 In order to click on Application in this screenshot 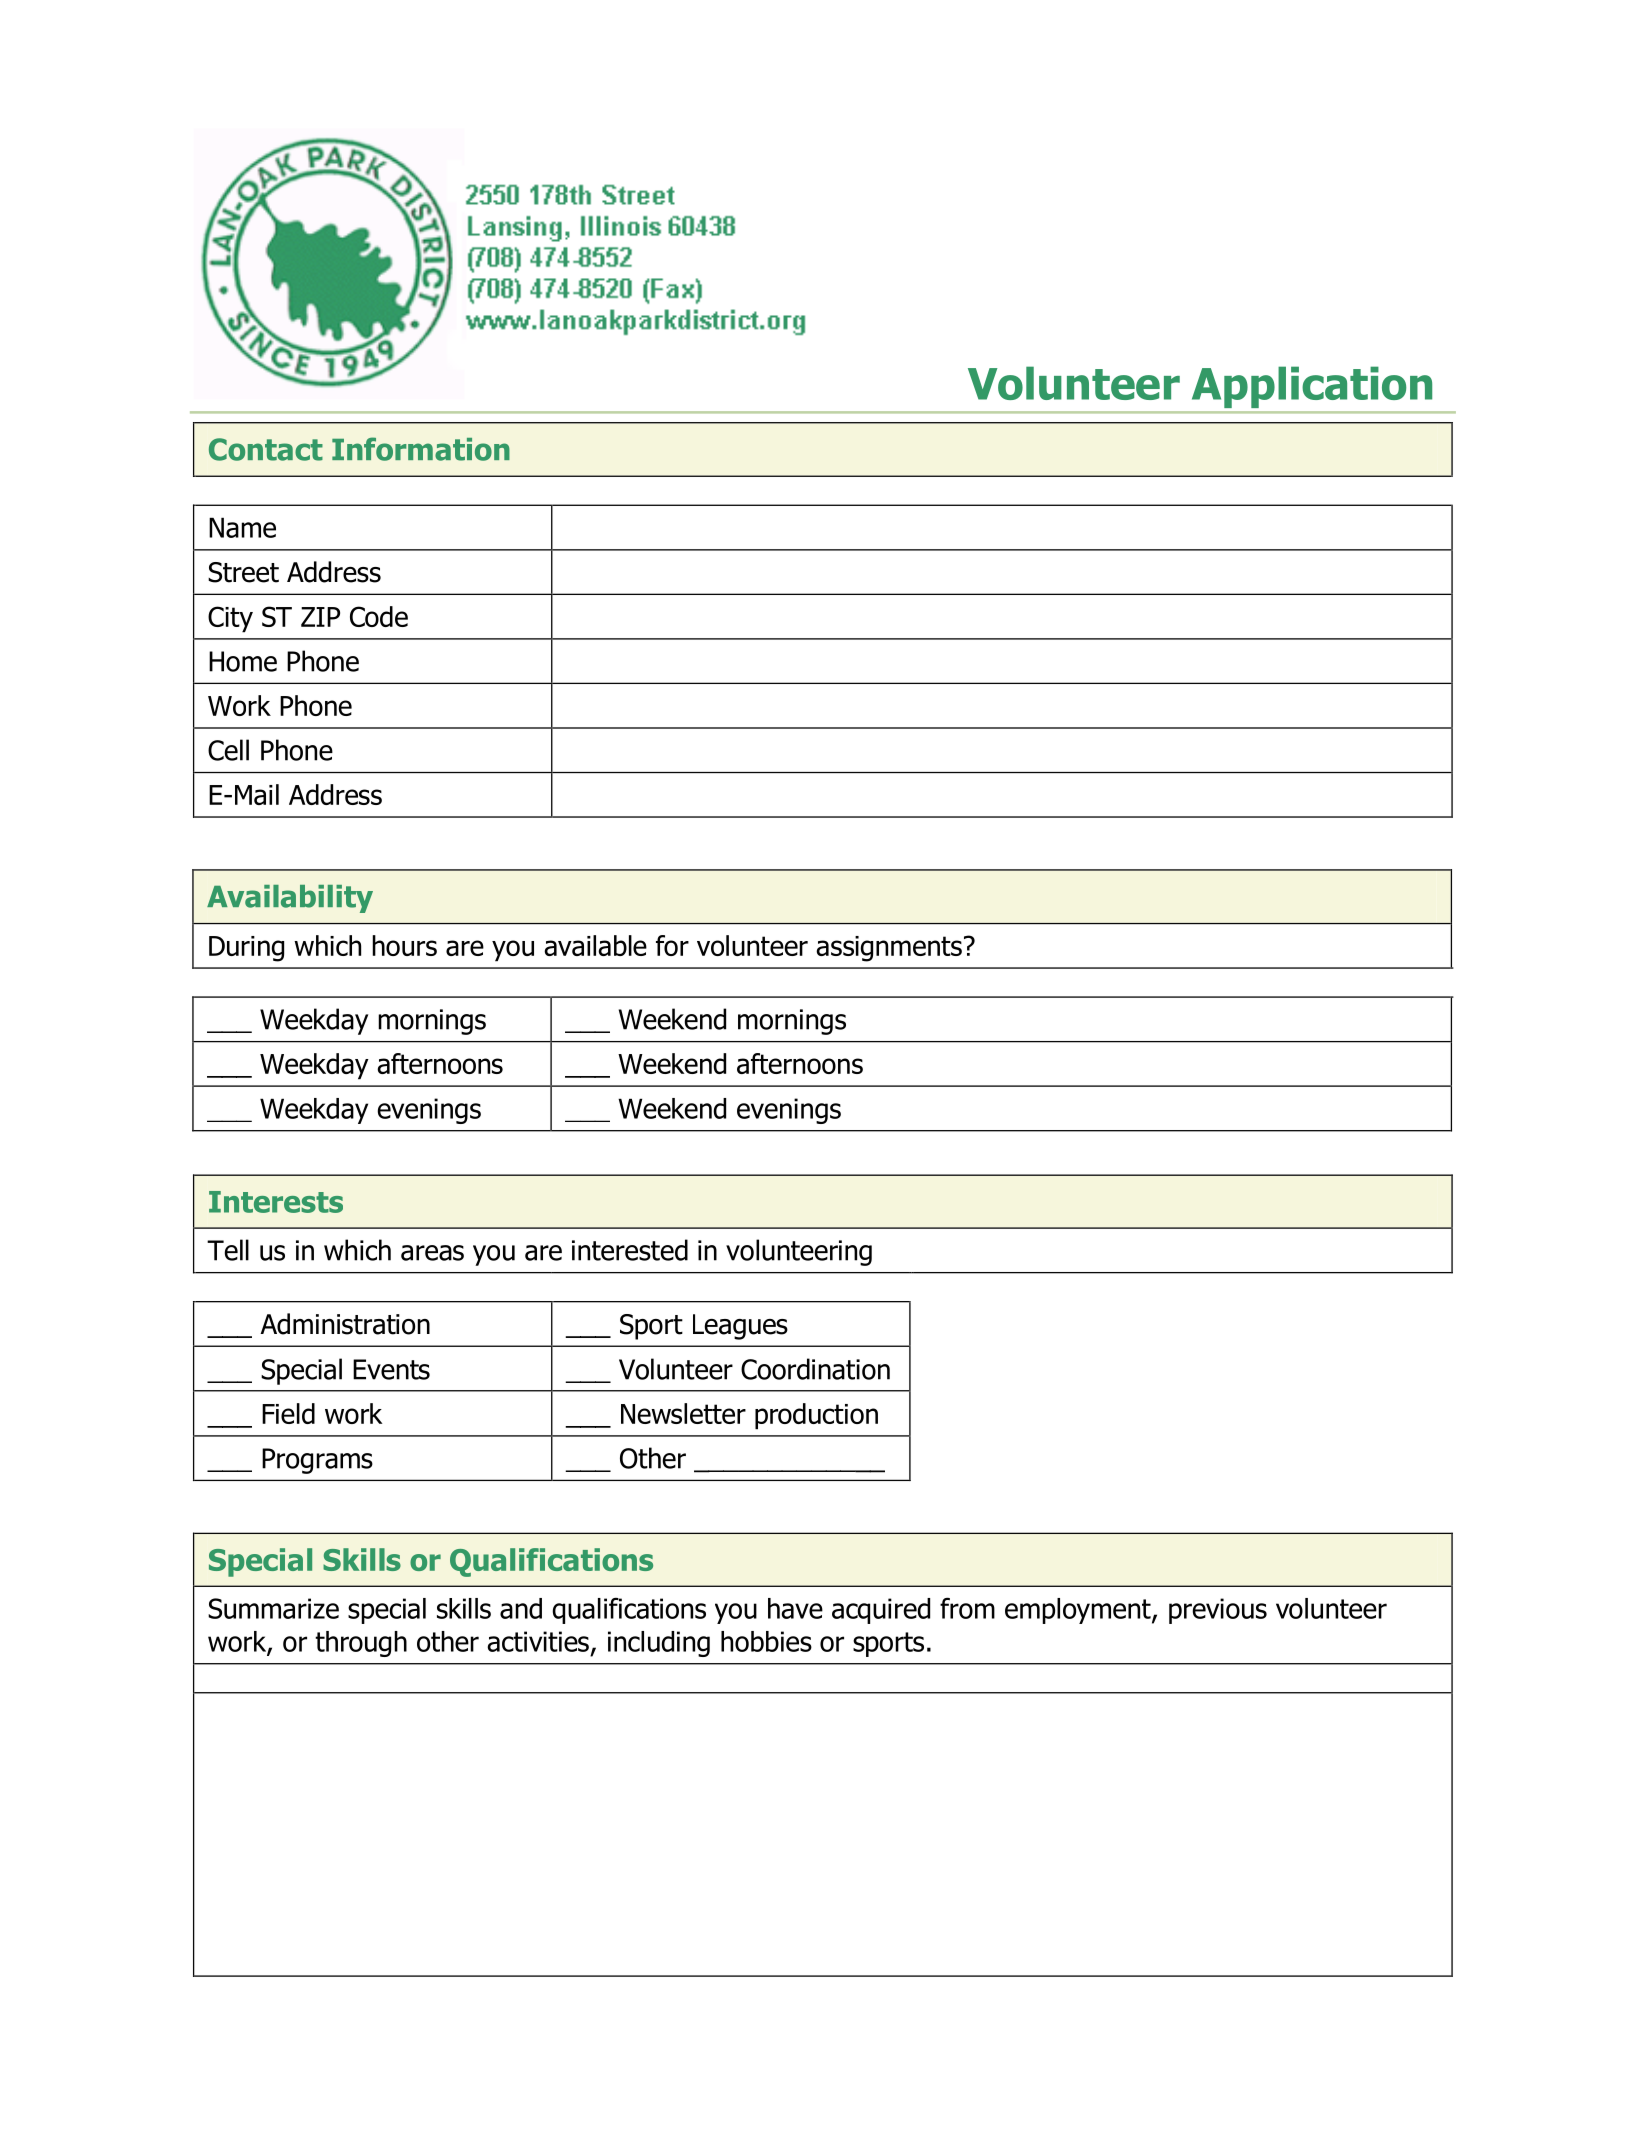, I will do `click(1312, 387)`.
